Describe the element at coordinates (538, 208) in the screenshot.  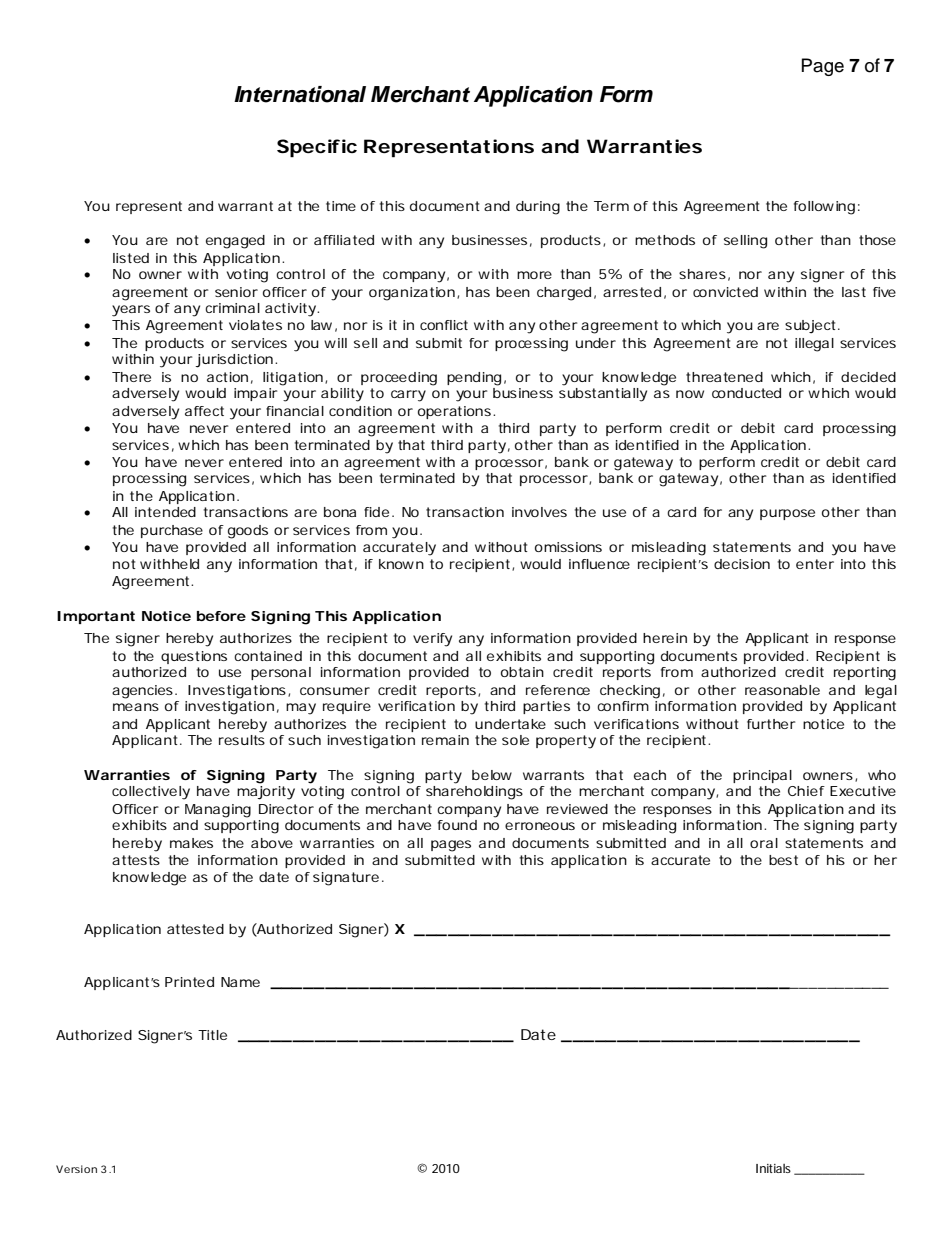
I see `during` at that location.
